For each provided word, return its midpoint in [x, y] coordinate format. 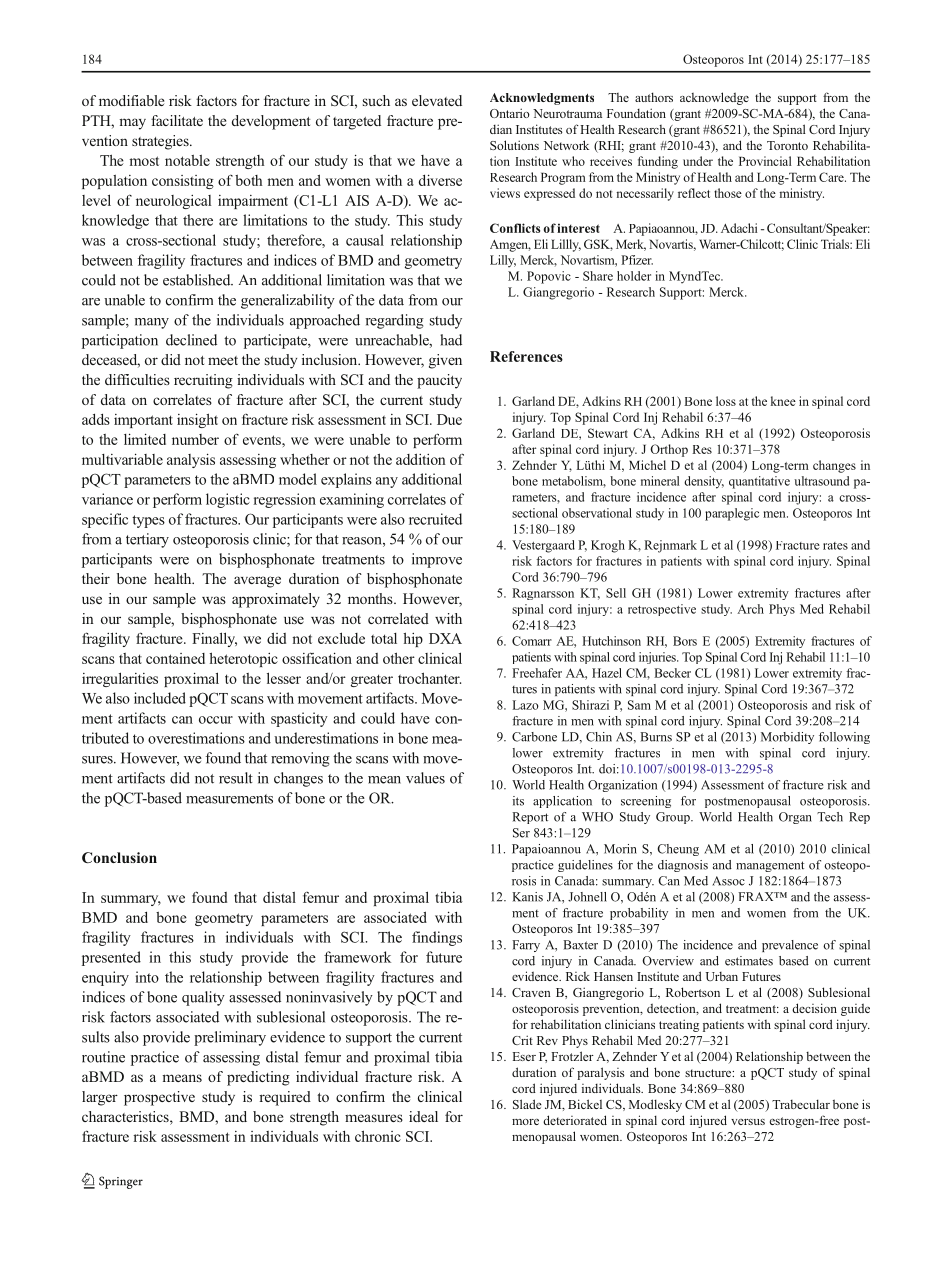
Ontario [510, 113]
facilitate [177, 120]
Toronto [787, 145]
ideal [423, 1116]
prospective [159, 1098]
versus [748, 1122]
